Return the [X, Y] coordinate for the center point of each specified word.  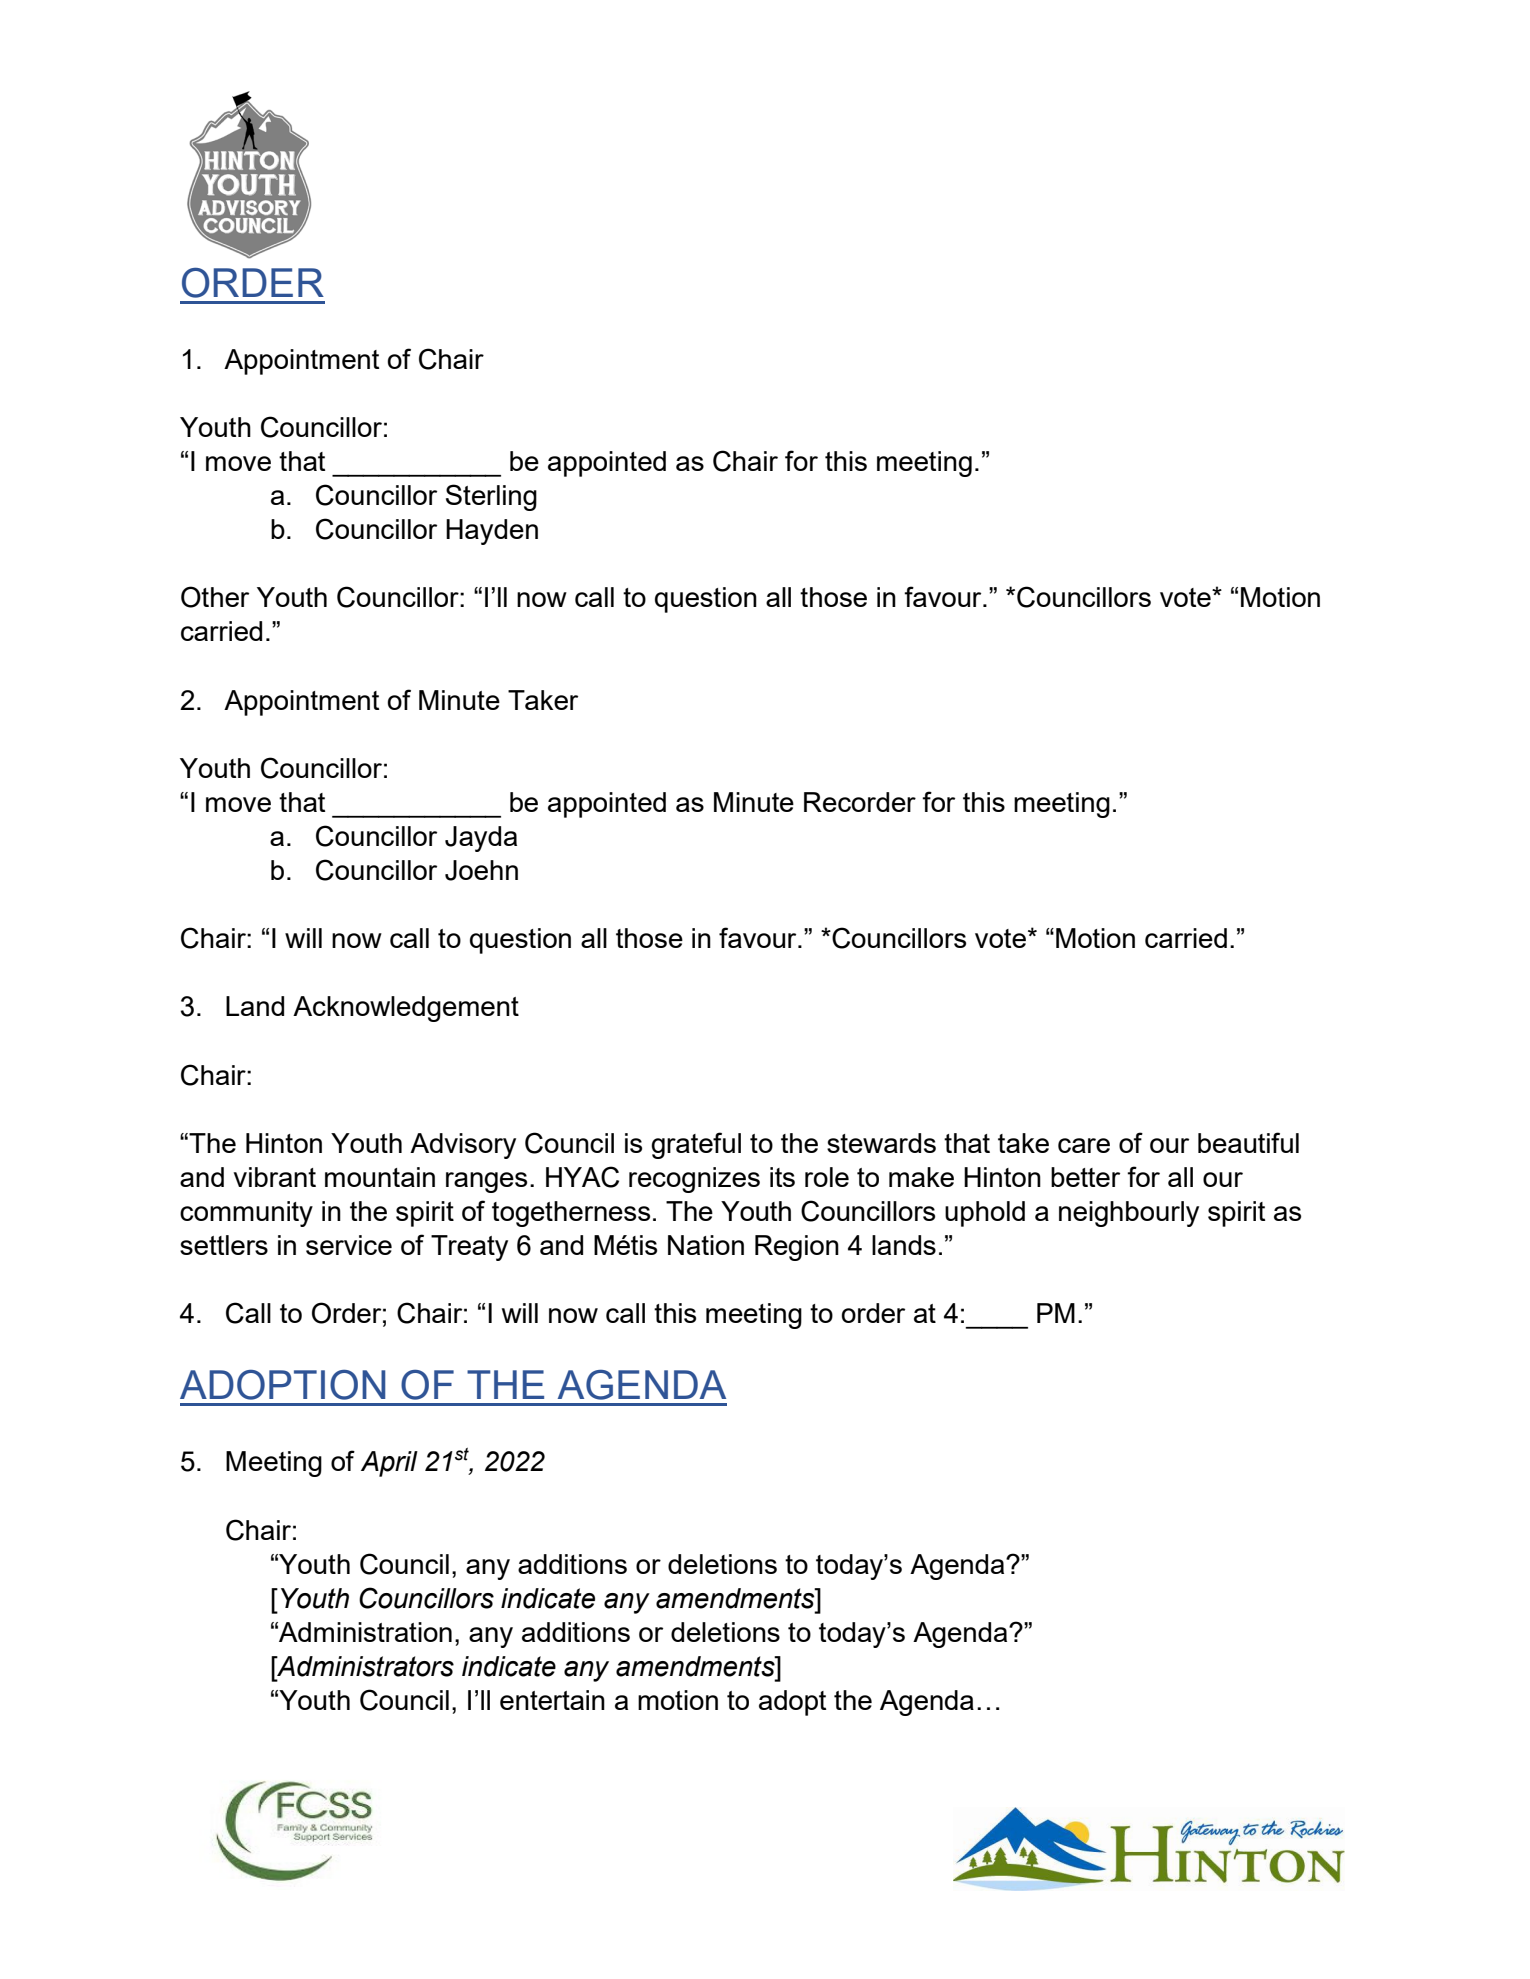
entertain [552, 1700]
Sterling [491, 497]
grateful [696, 1145]
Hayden [492, 532]
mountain [380, 1177]
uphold [985, 1214]
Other [215, 597]
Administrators [364, 1666]
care [1084, 1145]
